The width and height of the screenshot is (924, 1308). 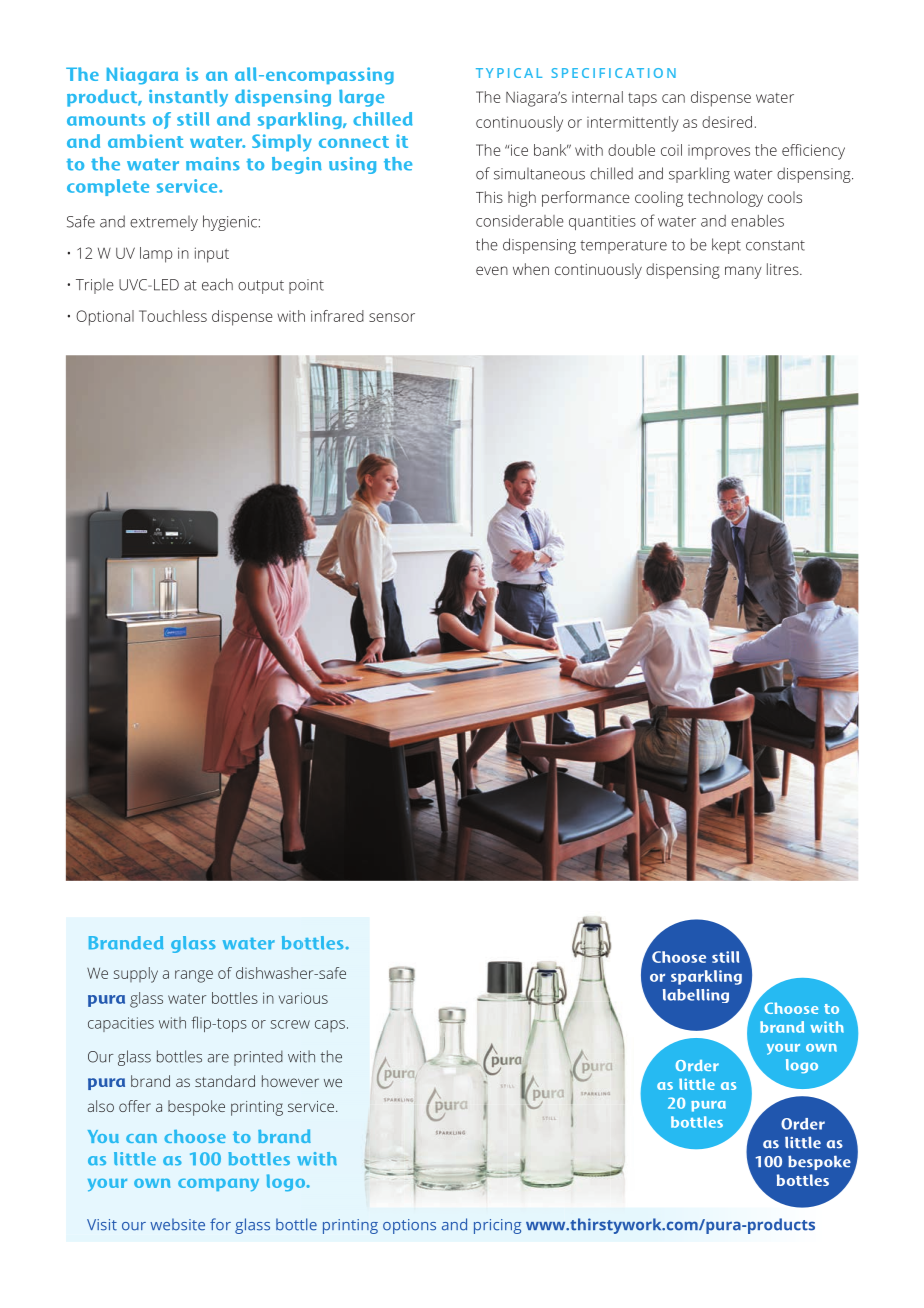 I want to click on instantly, so click(x=188, y=98).
